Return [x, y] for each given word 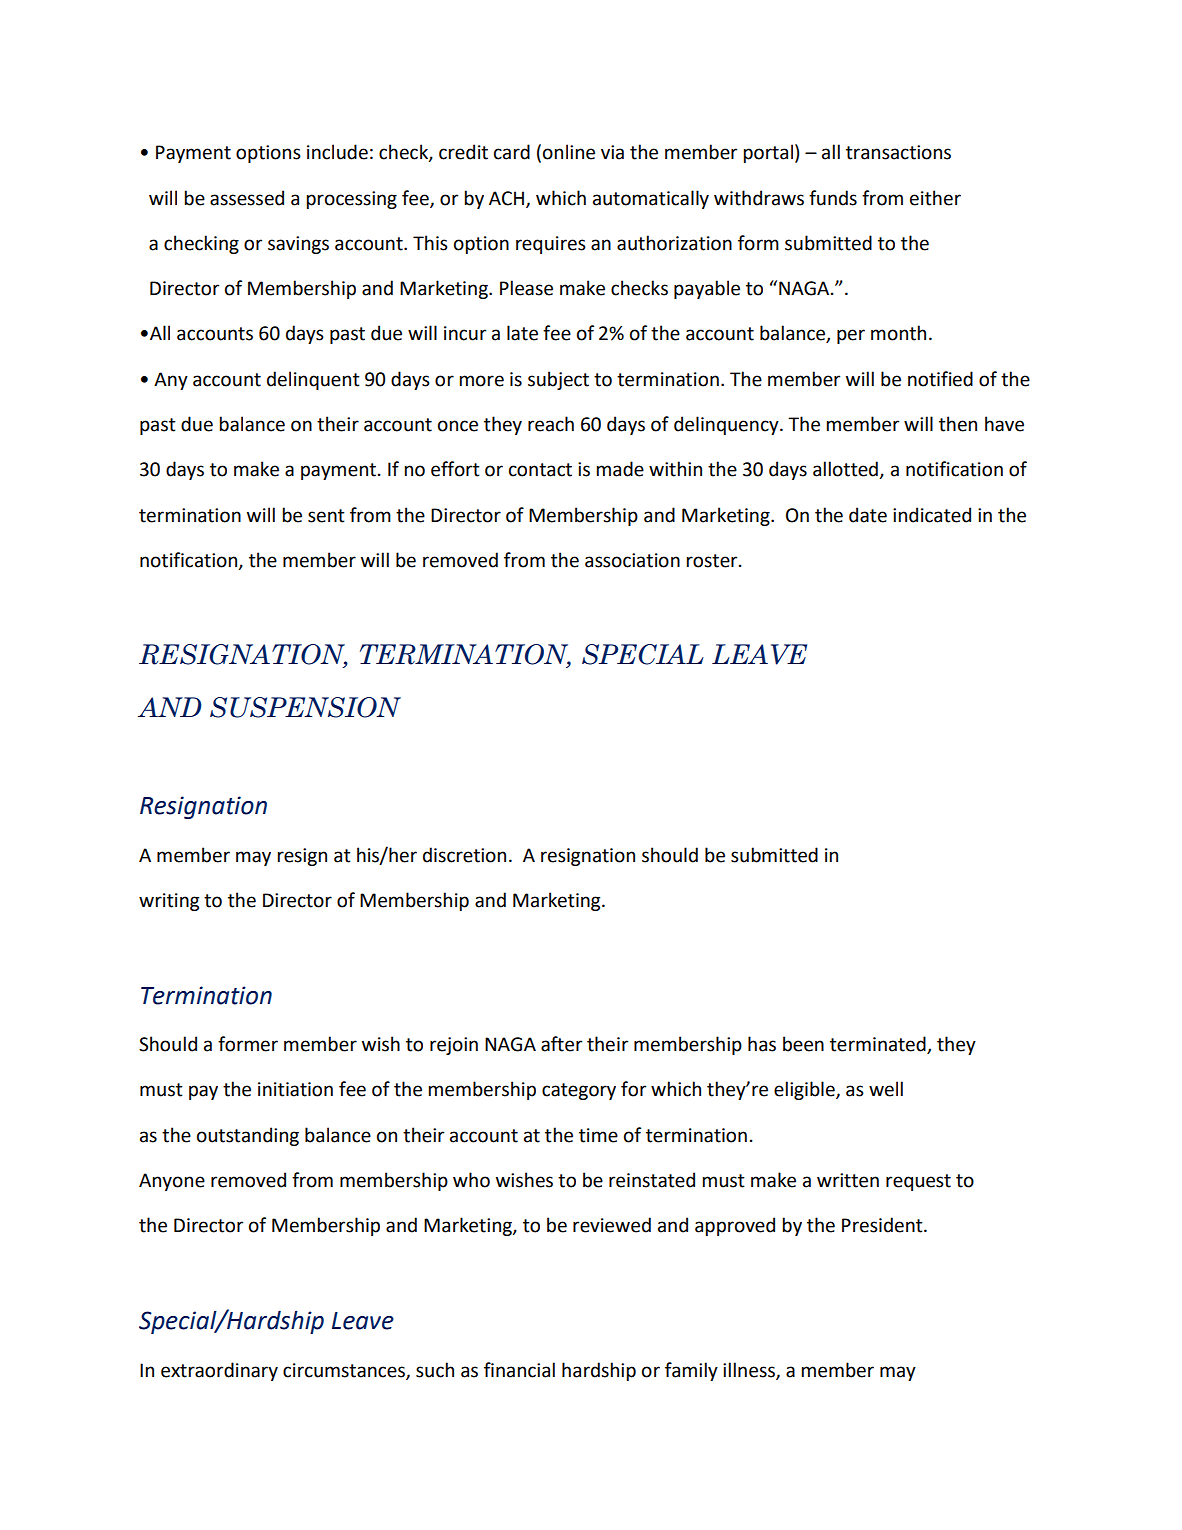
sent [326, 516]
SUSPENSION [305, 707]
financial [519, 1370]
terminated [879, 1045]
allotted [846, 470]
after [561, 1044]
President [883, 1225]
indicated [932, 515]
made [620, 469]
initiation [295, 1089]
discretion [464, 855]
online [569, 152]
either [935, 198]
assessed [247, 198]
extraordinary [219, 1371]
